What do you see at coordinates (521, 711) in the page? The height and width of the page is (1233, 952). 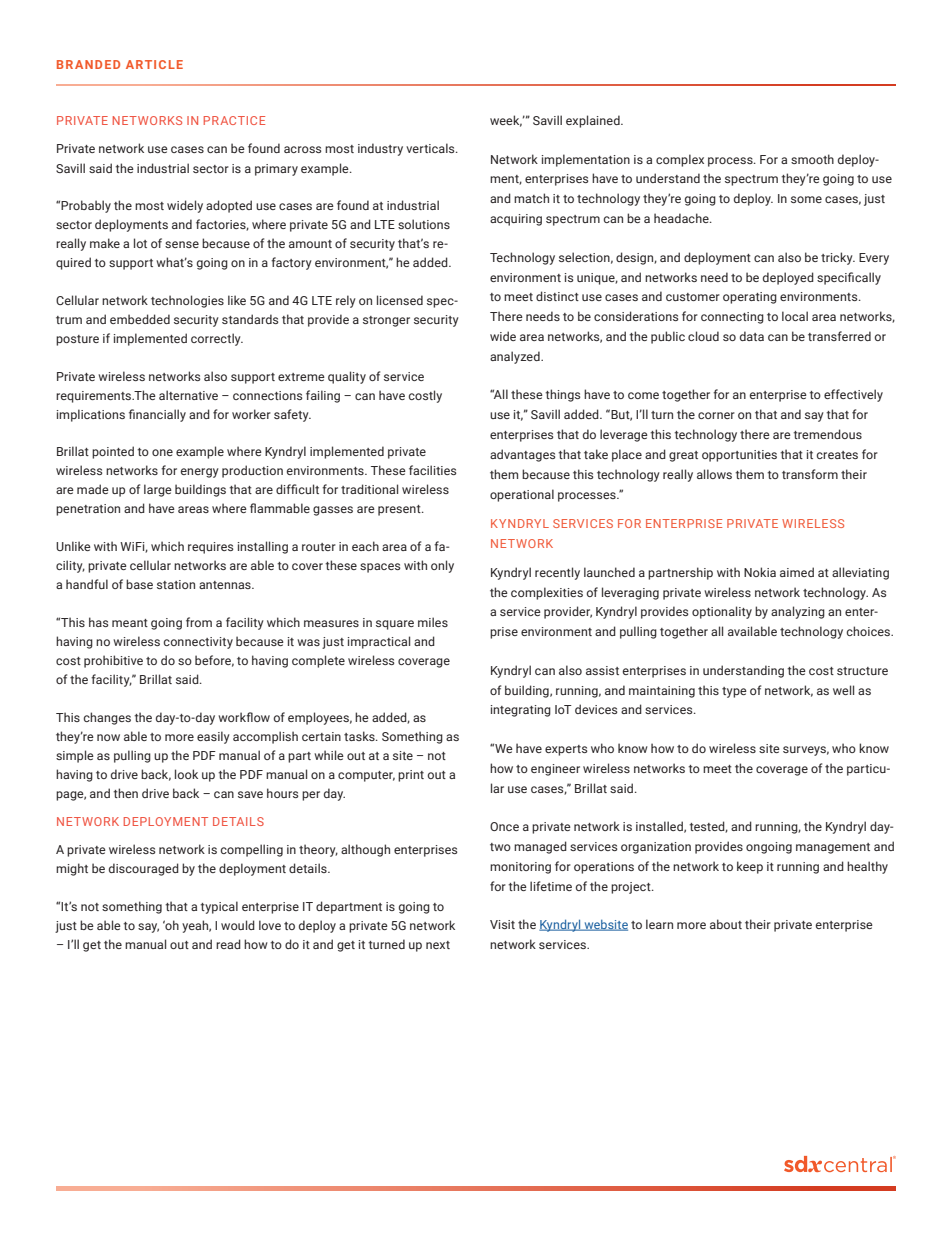 I see `integrating` at bounding box center [521, 711].
